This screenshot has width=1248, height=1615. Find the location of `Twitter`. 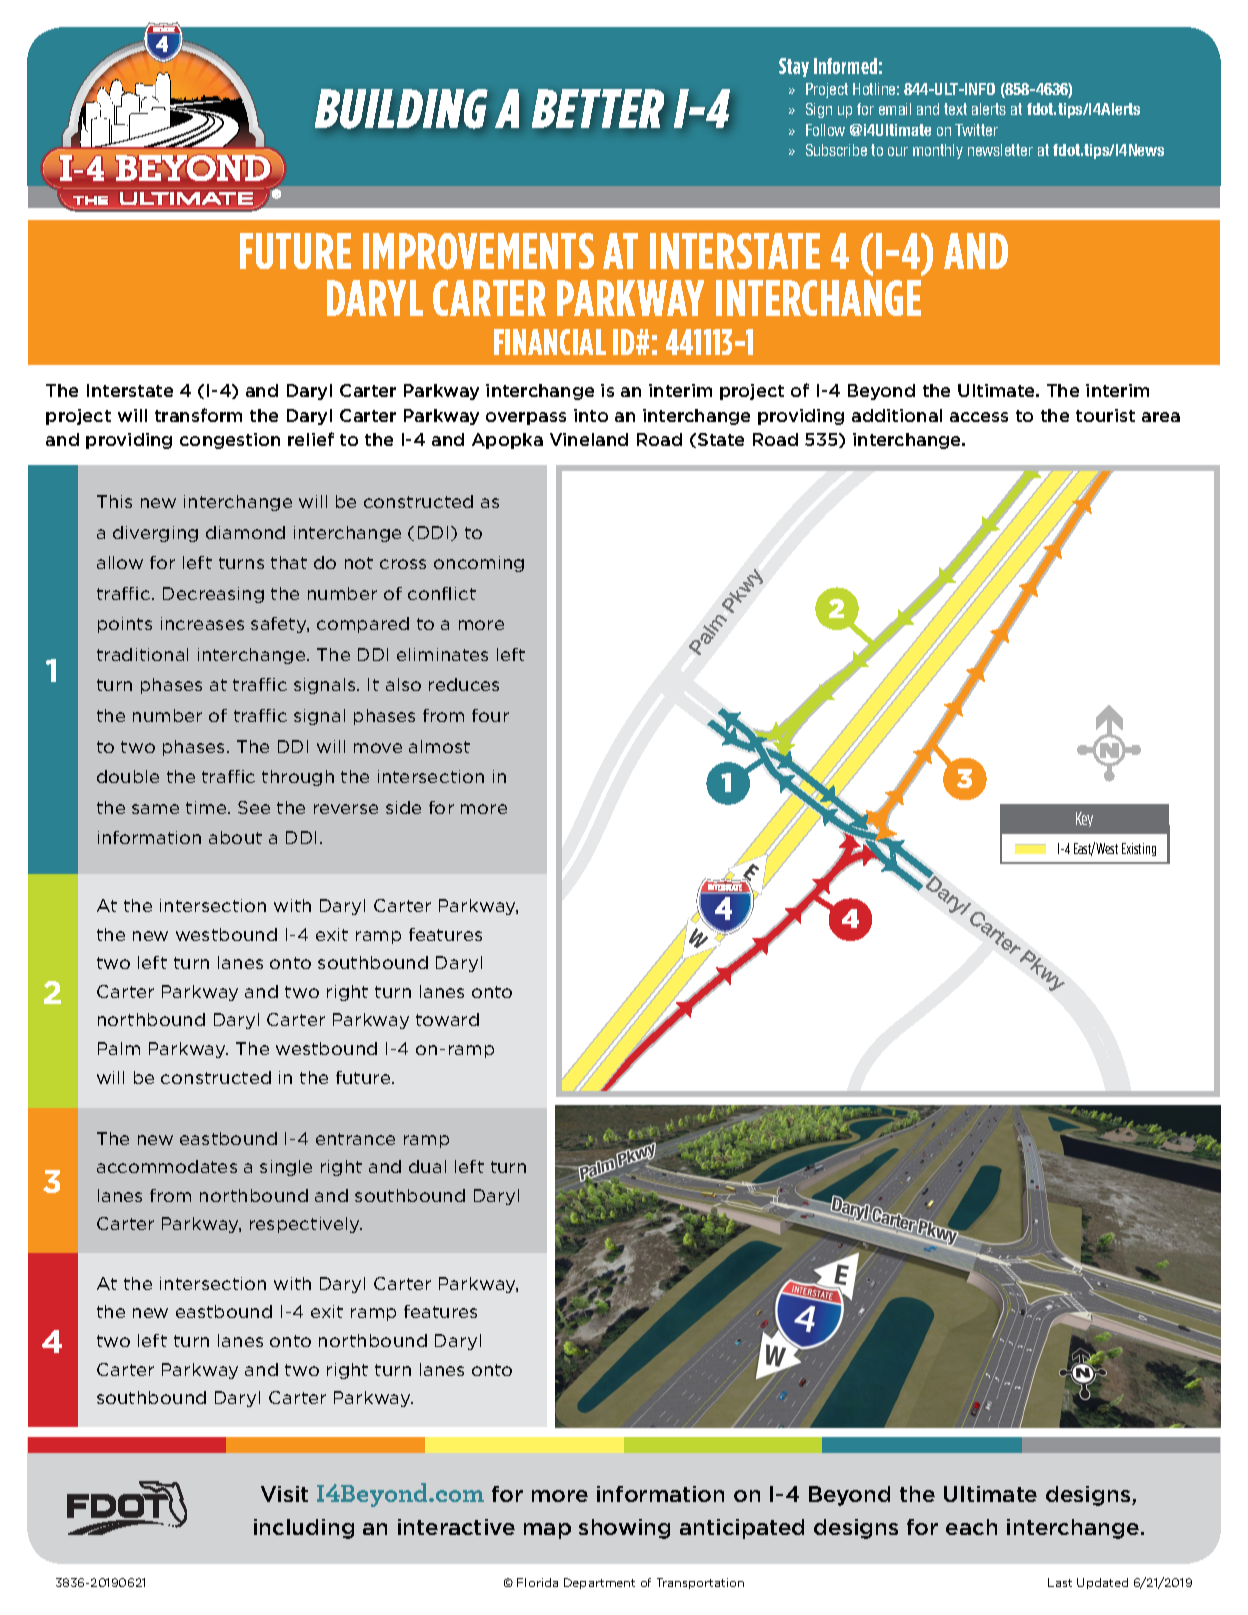

Twitter is located at coordinates (976, 130).
